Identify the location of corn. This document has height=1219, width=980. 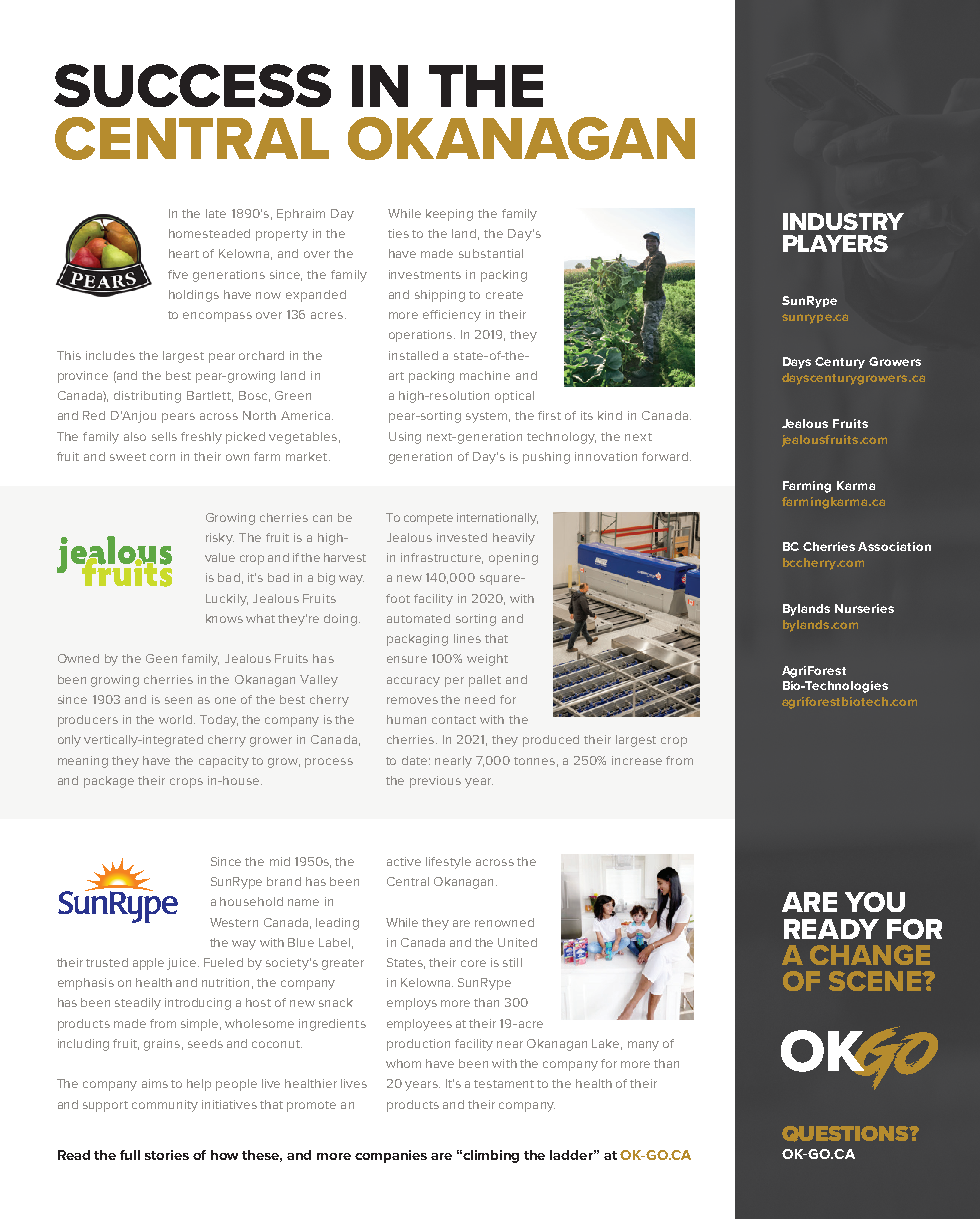
(162, 457).
